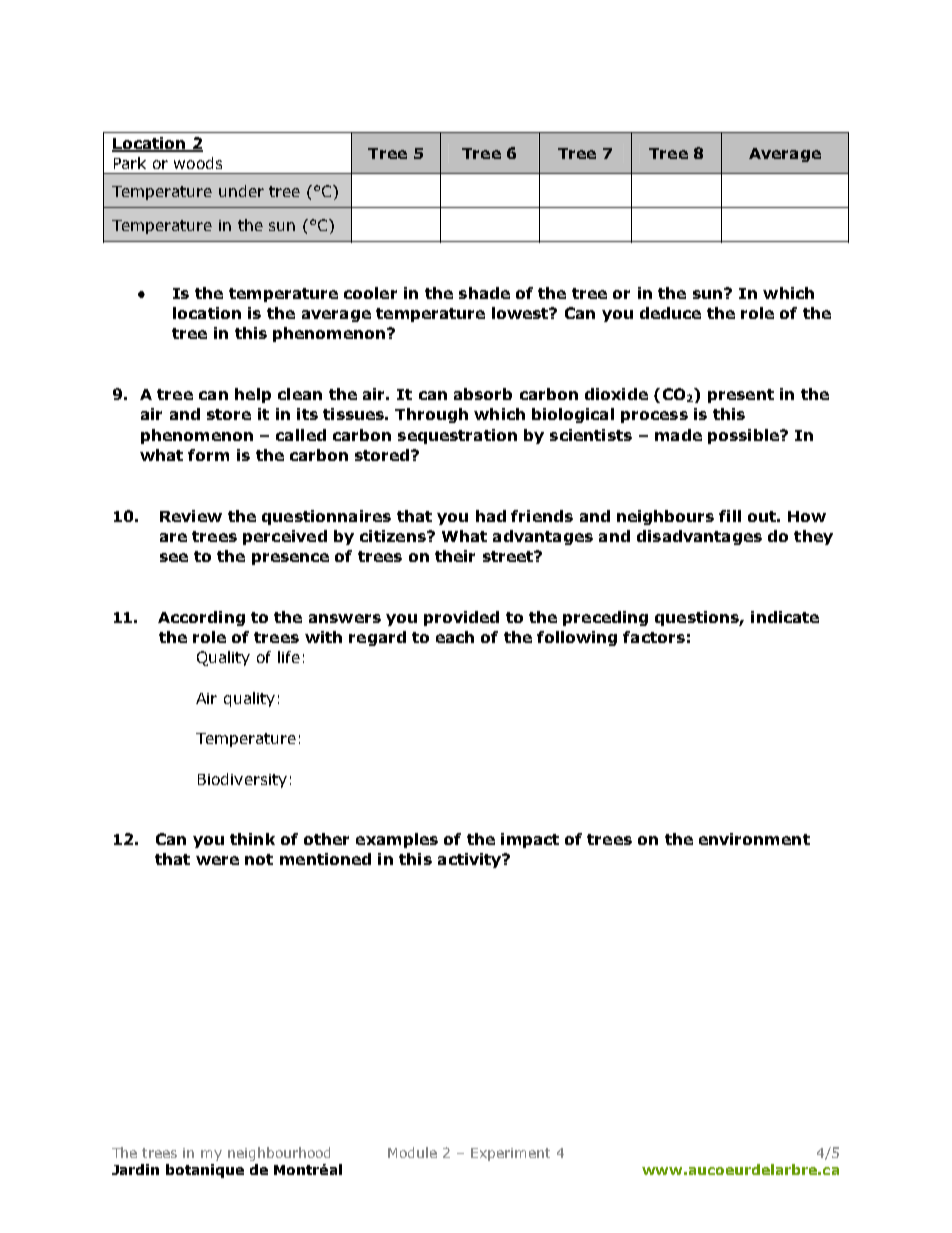  I want to click on each, so click(455, 637).
